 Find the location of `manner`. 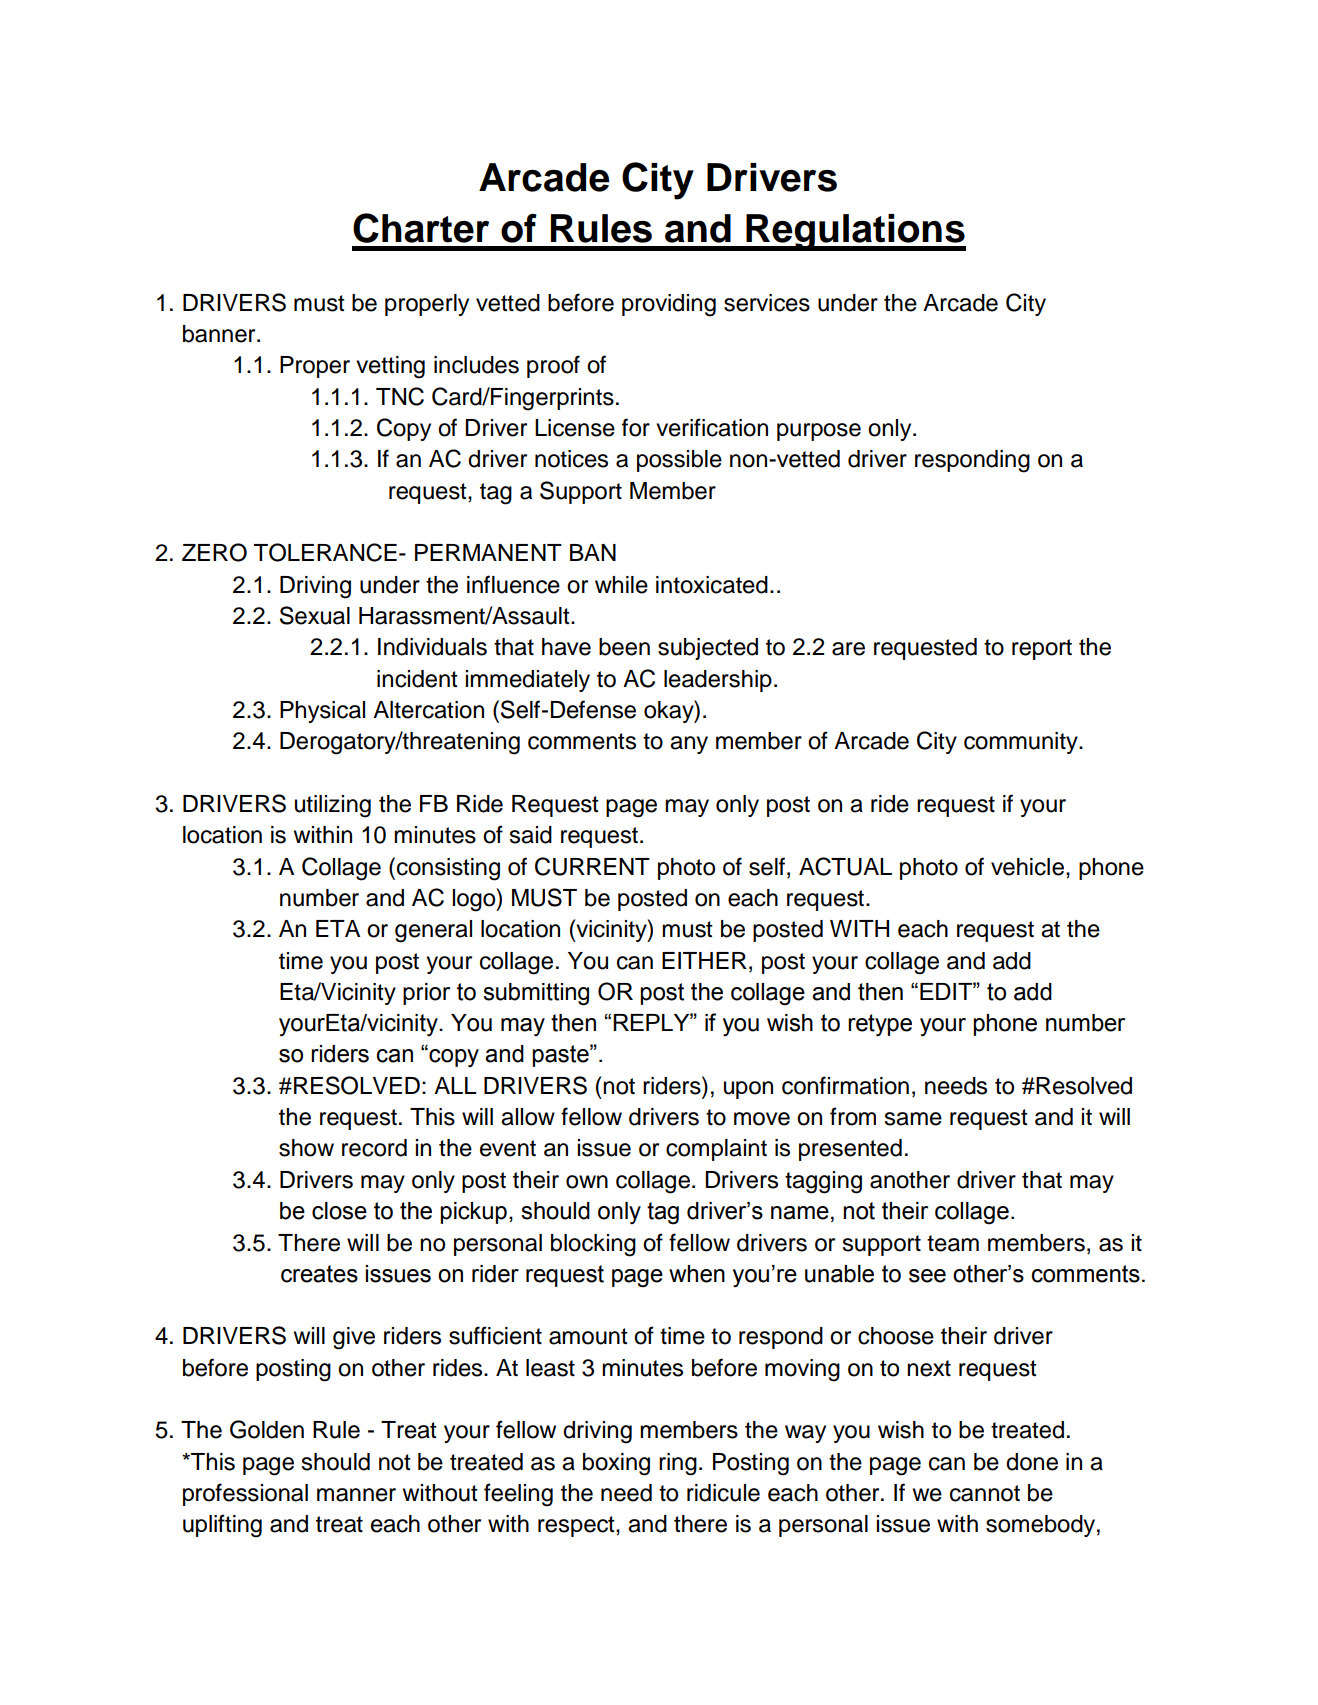

manner is located at coordinates (356, 1495).
